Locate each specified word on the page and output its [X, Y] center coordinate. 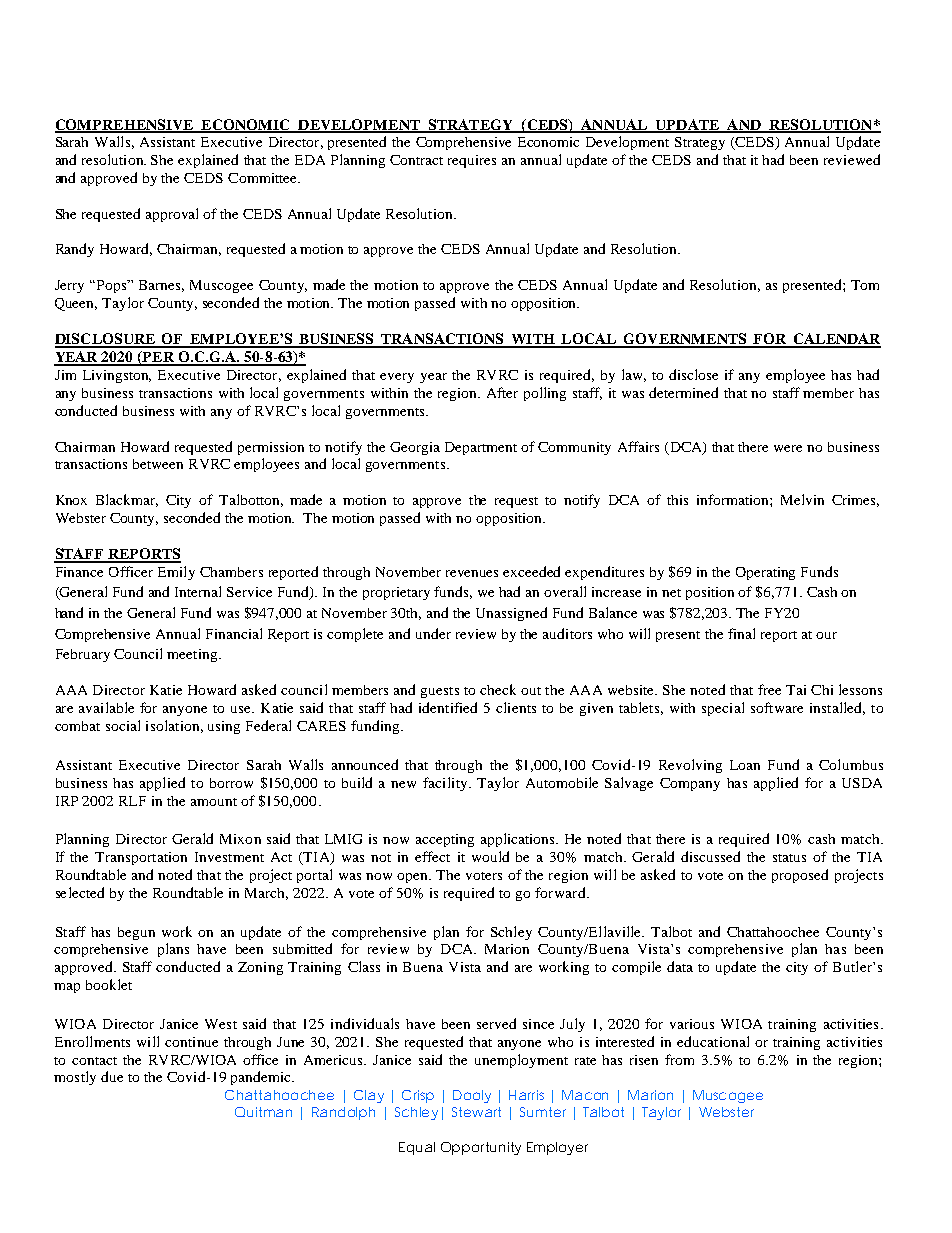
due [112, 1076]
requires [472, 161]
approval [172, 215]
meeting [193, 655]
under [433, 633]
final [741, 633]
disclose [693, 374]
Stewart [476, 1112]
